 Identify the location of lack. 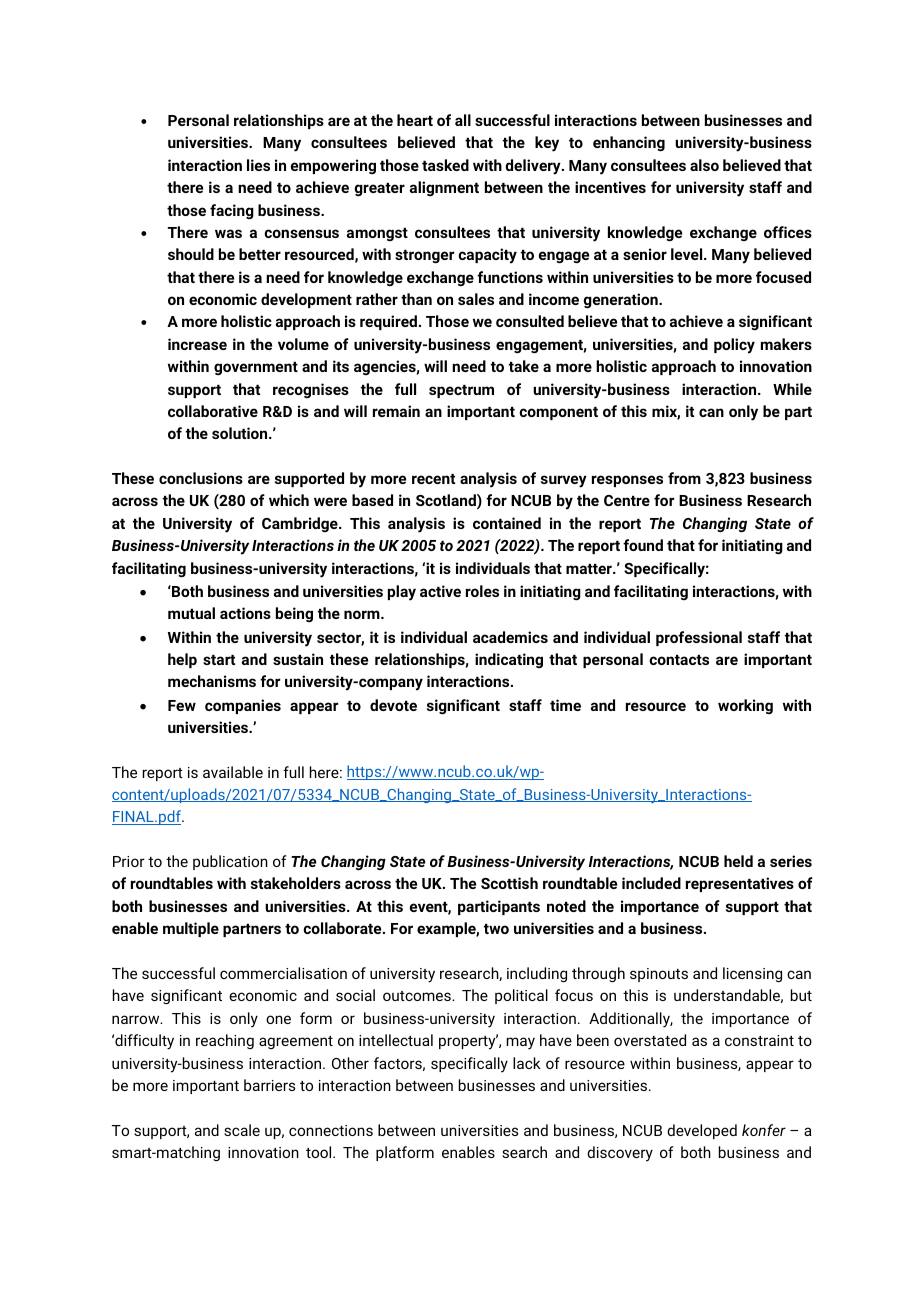
(527, 1063).
